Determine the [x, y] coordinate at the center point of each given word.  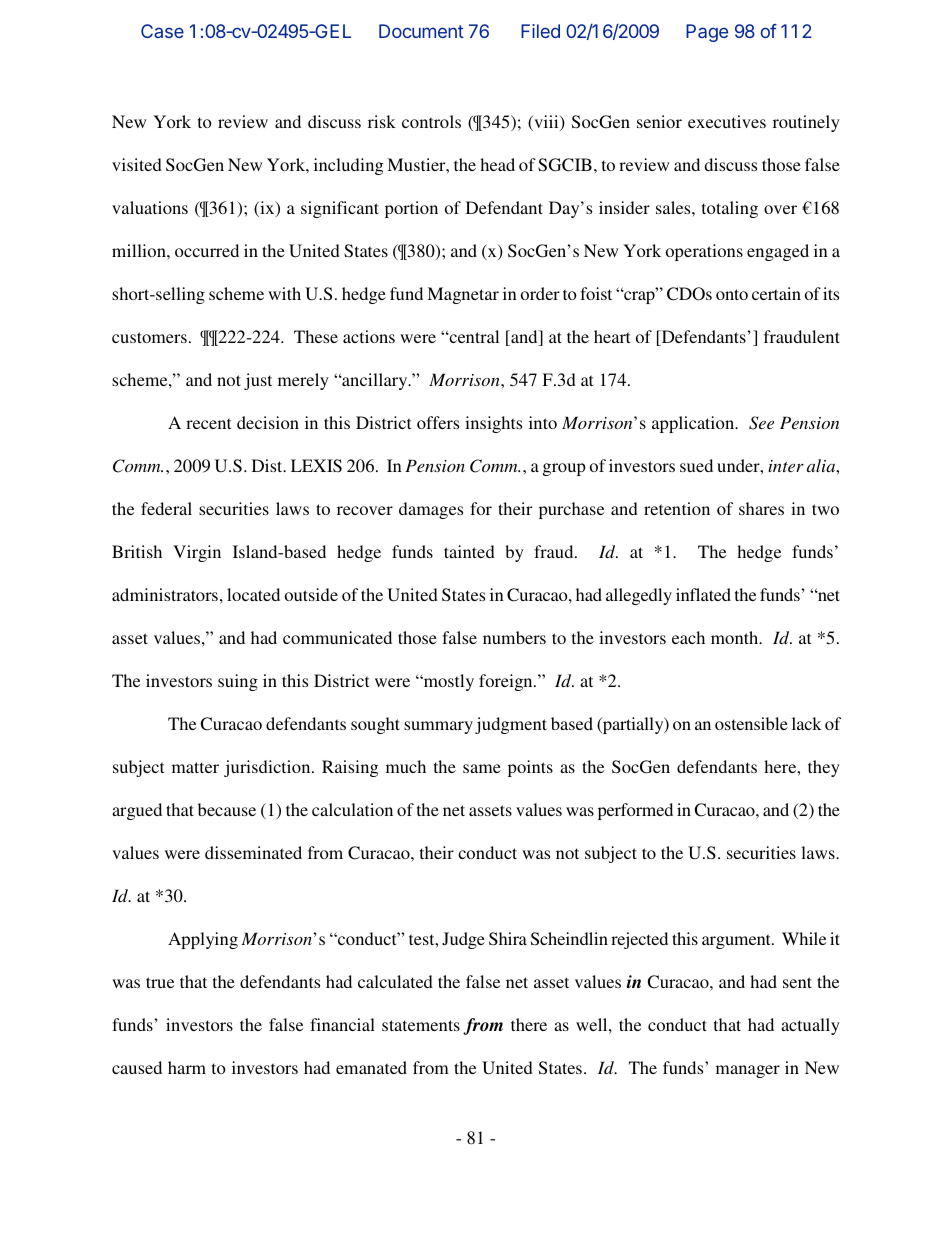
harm [187, 1067]
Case [162, 31]
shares [761, 508]
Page [707, 33]
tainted [469, 551]
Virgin [197, 553]
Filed [540, 31]
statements [421, 1025]
